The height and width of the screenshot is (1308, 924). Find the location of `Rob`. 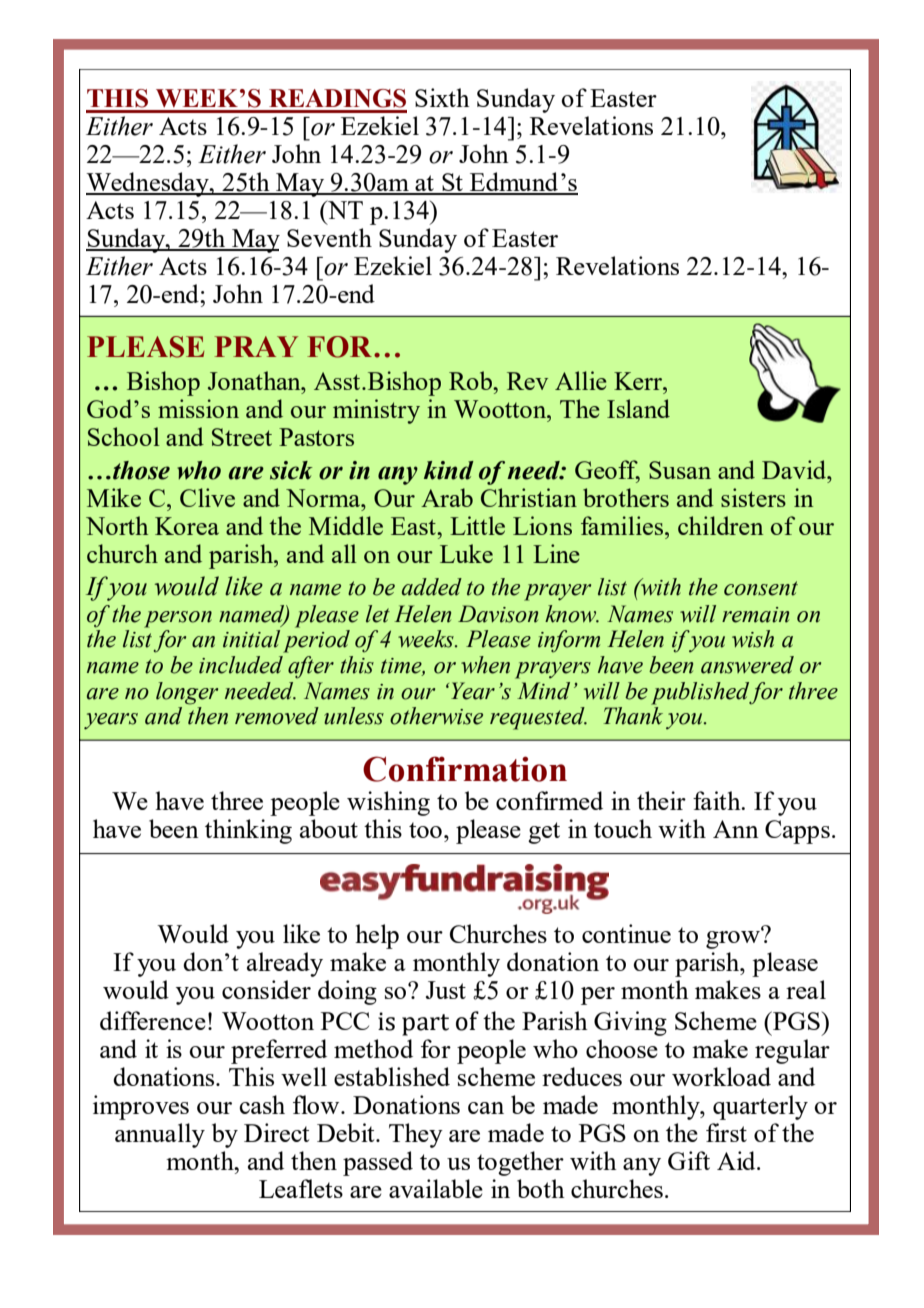

Rob is located at coordinates (471, 380).
